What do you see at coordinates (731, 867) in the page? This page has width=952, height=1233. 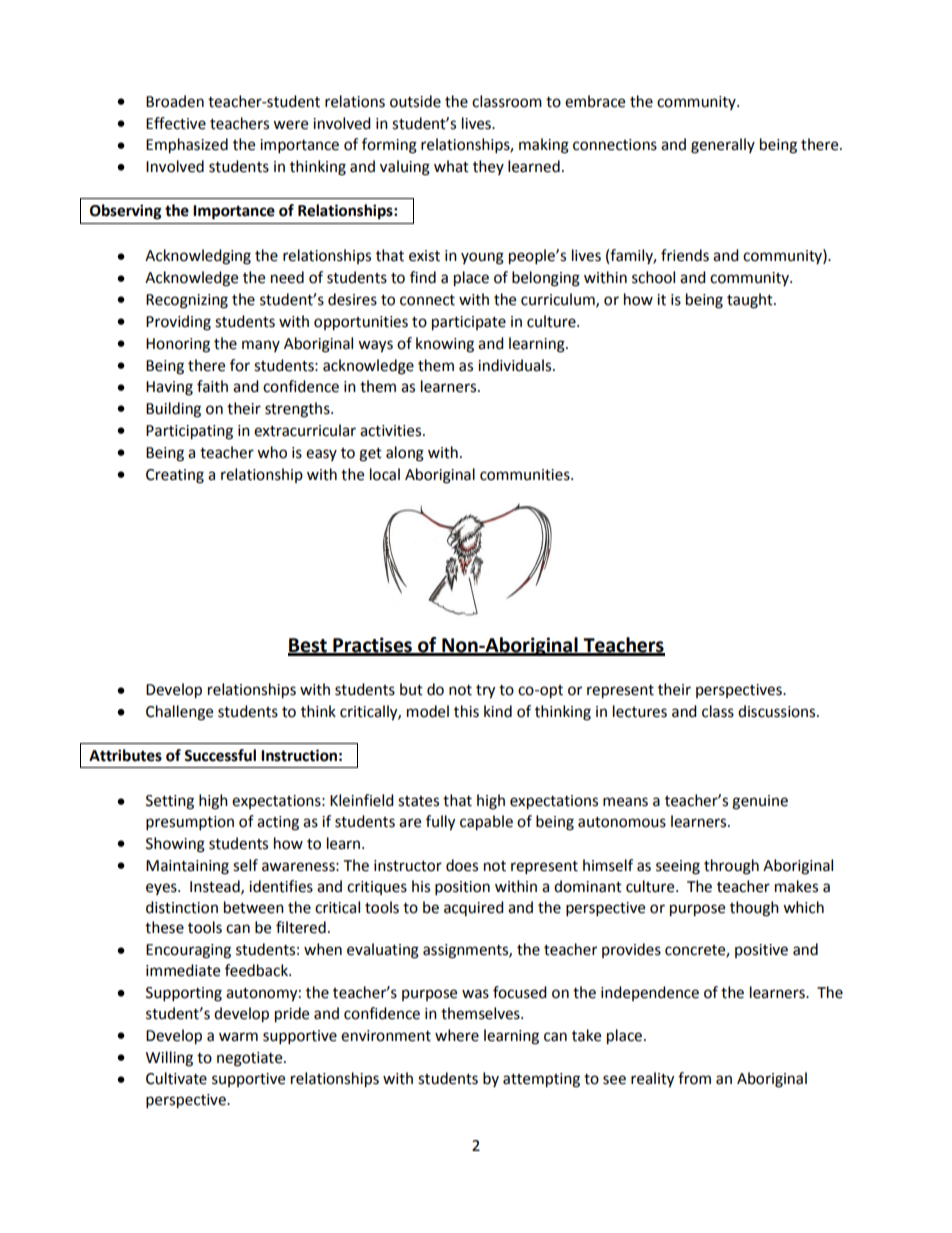 I see `through` at bounding box center [731, 867].
